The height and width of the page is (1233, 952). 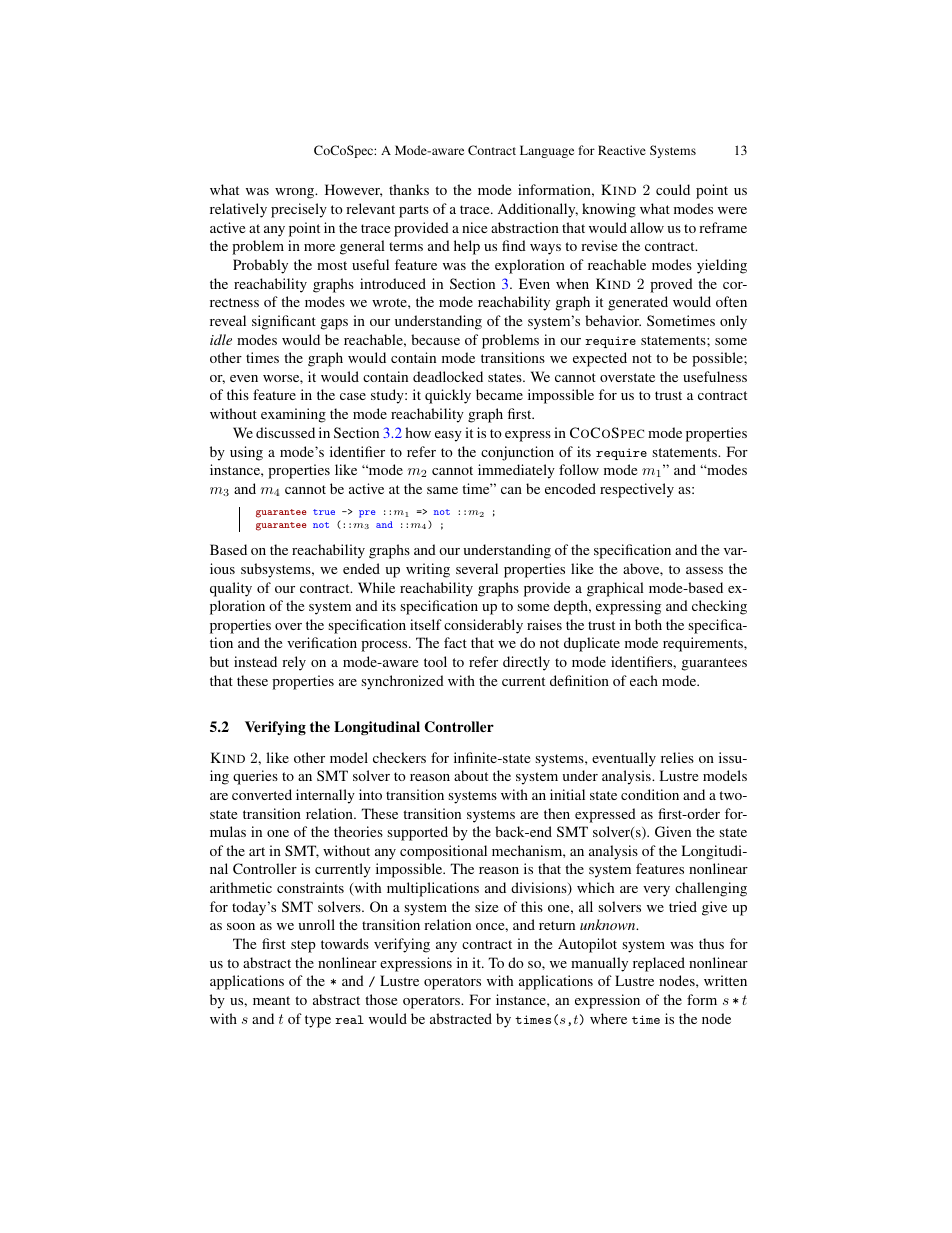 What do you see at coordinates (448, 436) in the page?
I see `easy` at bounding box center [448, 436].
